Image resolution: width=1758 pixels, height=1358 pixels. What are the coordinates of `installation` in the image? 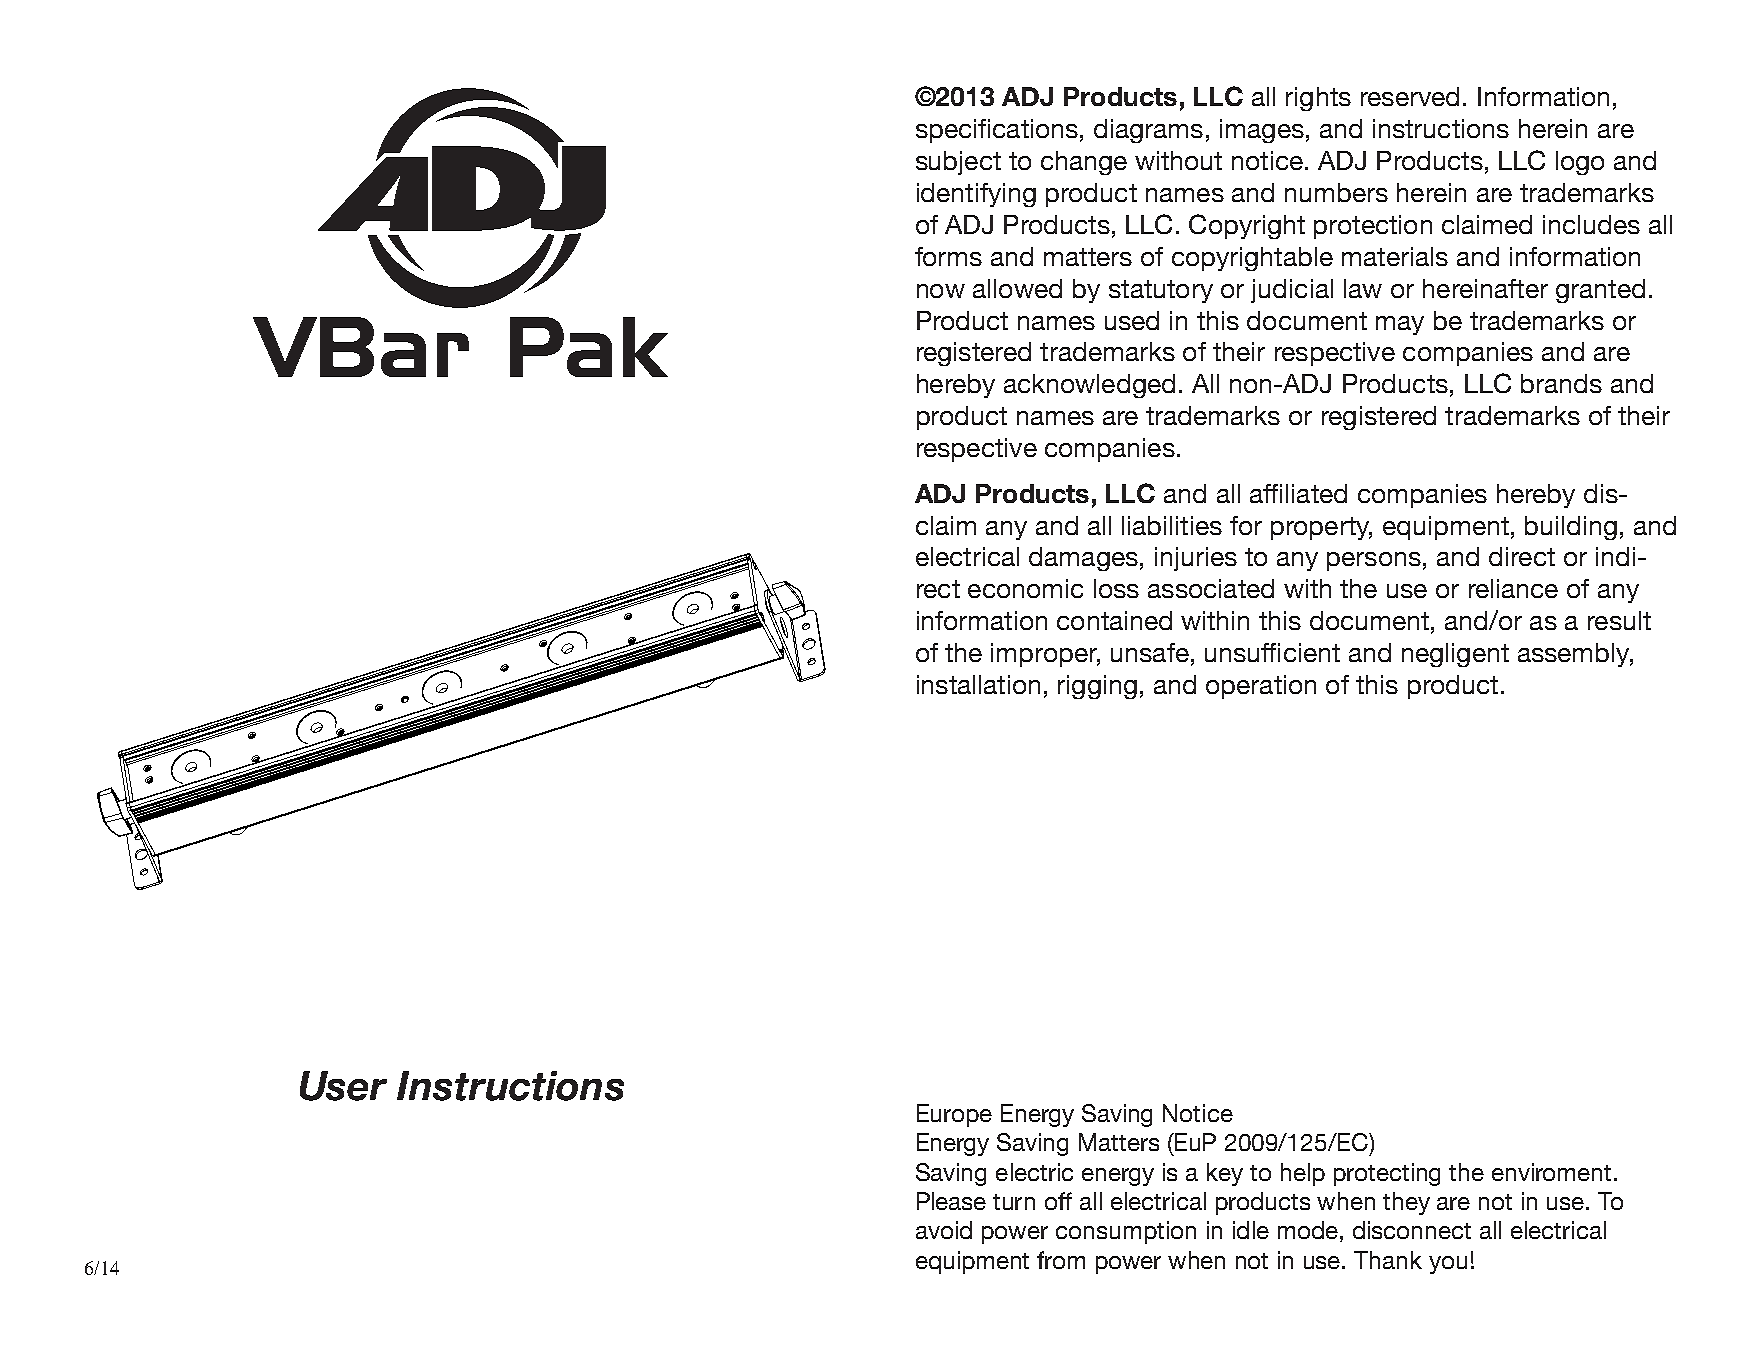 It's located at (978, 684).
